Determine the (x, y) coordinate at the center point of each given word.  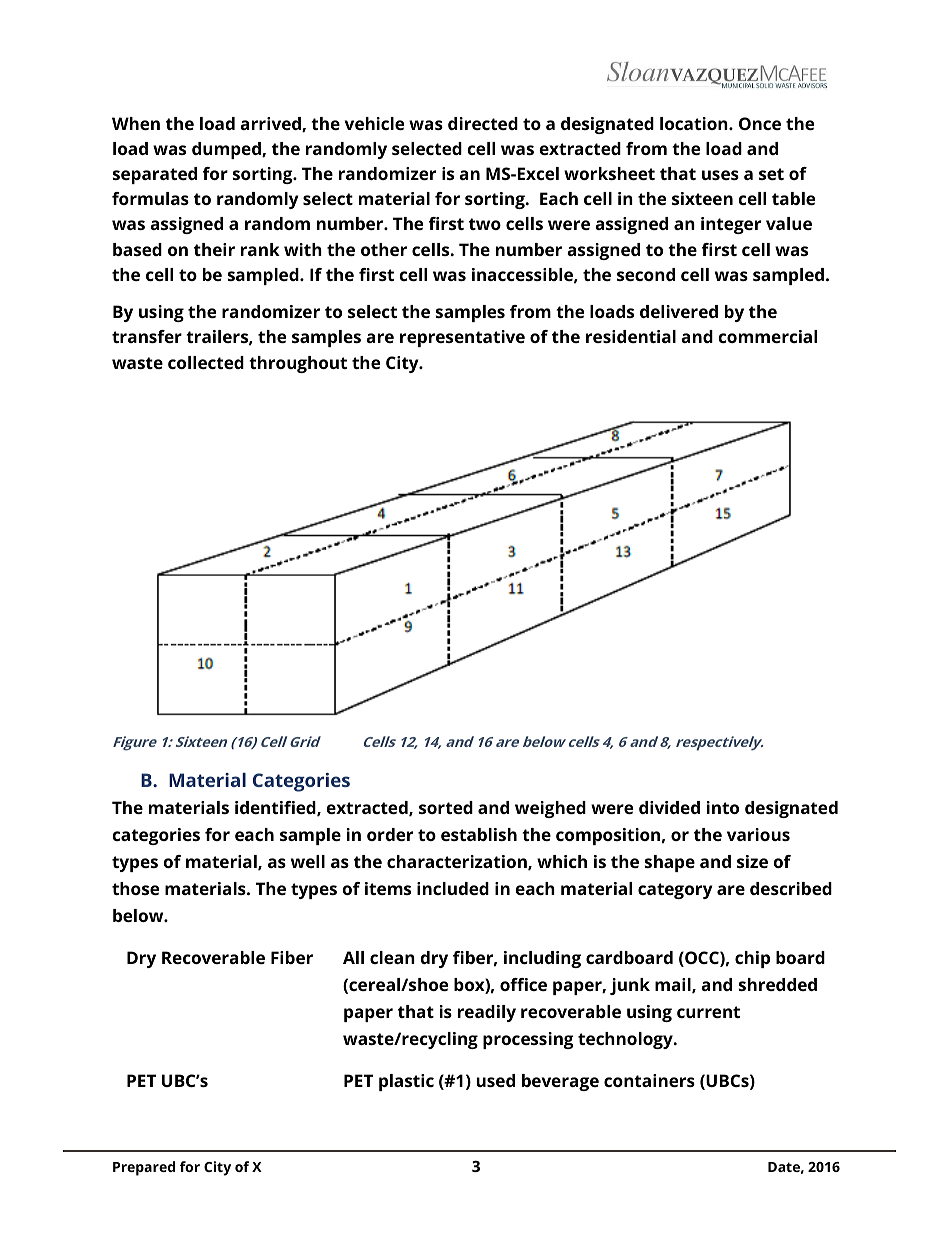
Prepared (144, 1168)
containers (649, 1080)
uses (720, 175)
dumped (227, 150)
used (495, 1080)
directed (483, 123)
